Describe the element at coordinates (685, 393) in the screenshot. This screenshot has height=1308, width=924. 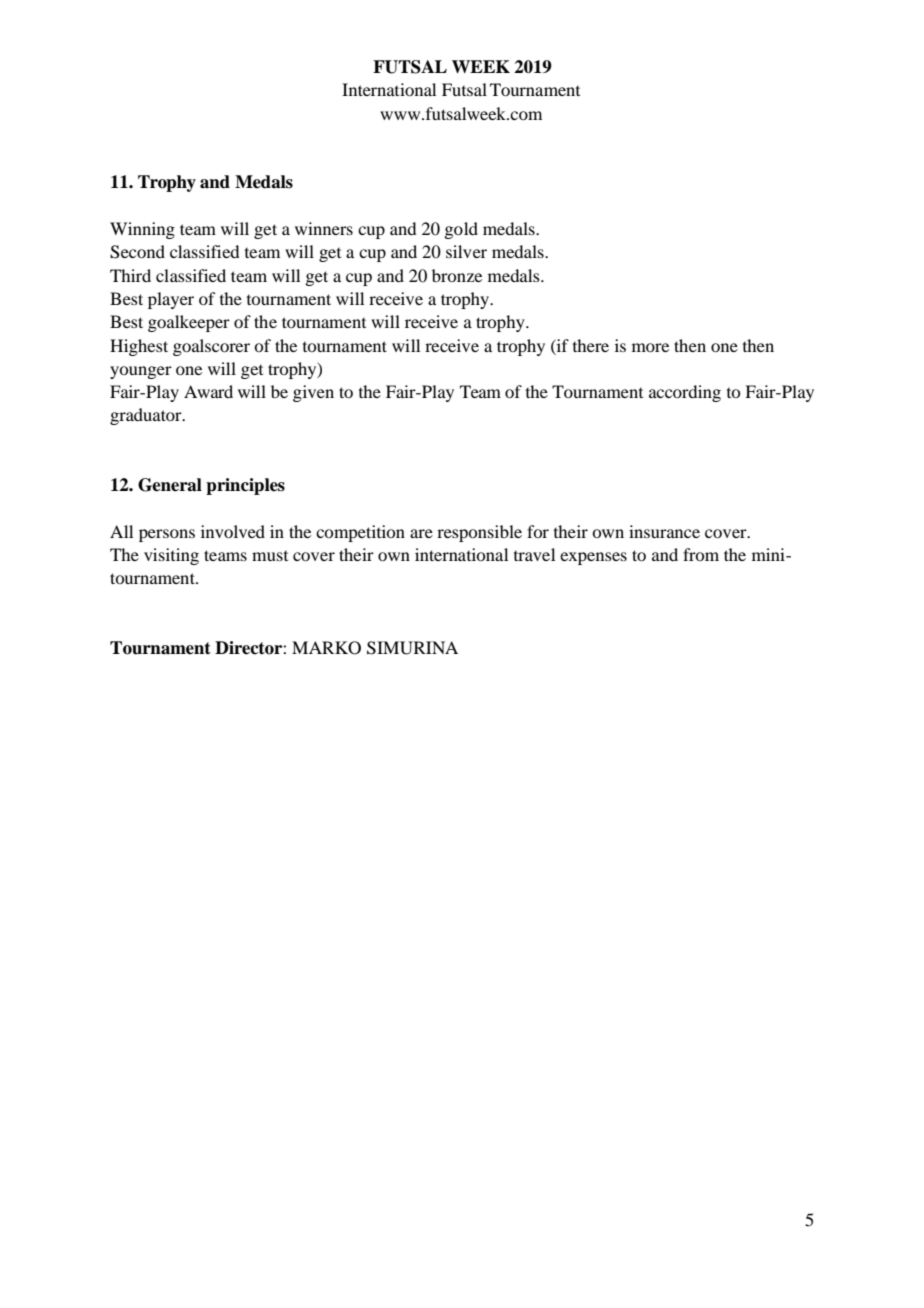
I see `according` at that location.
